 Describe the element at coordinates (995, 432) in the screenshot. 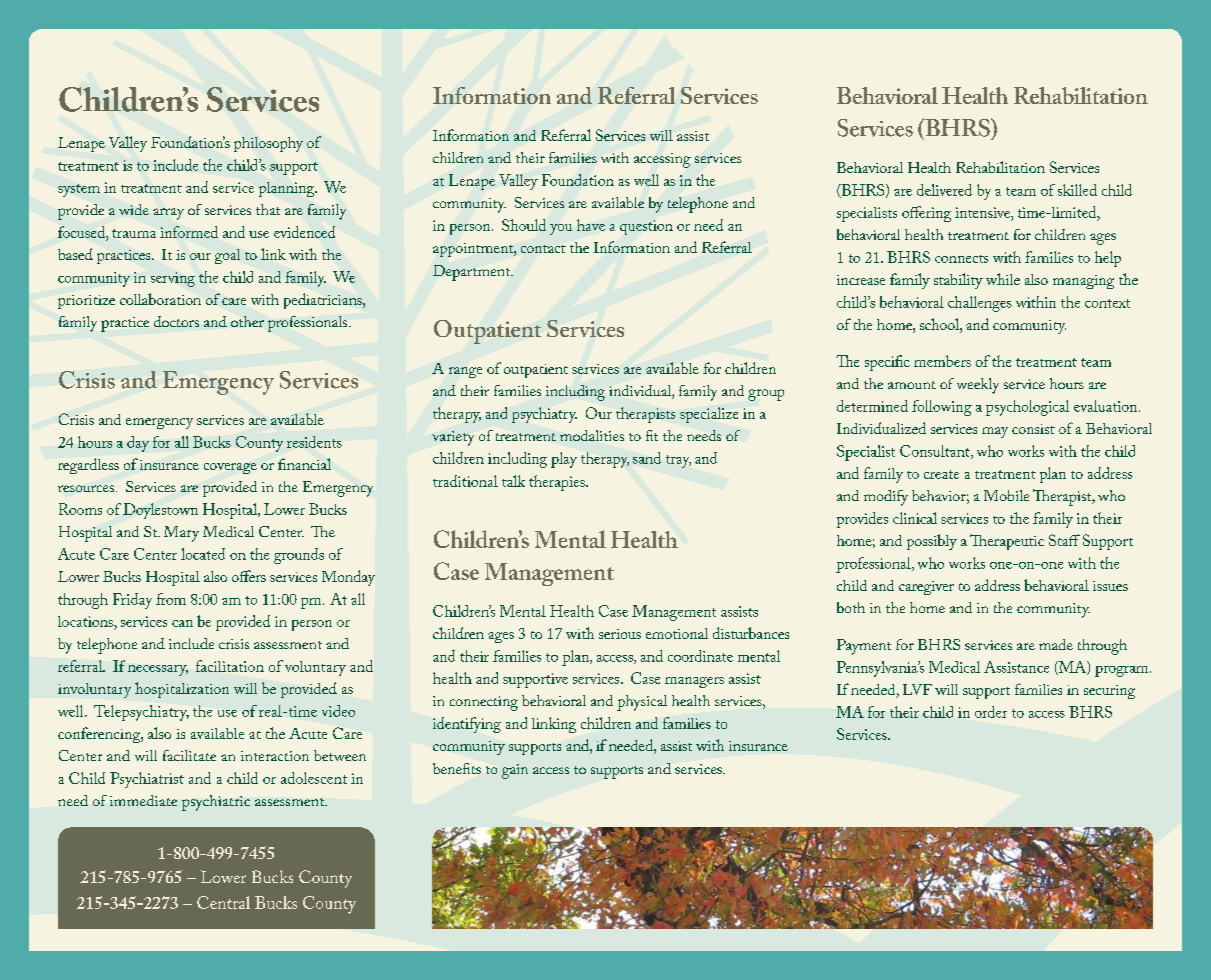

I see `may` at that location.
